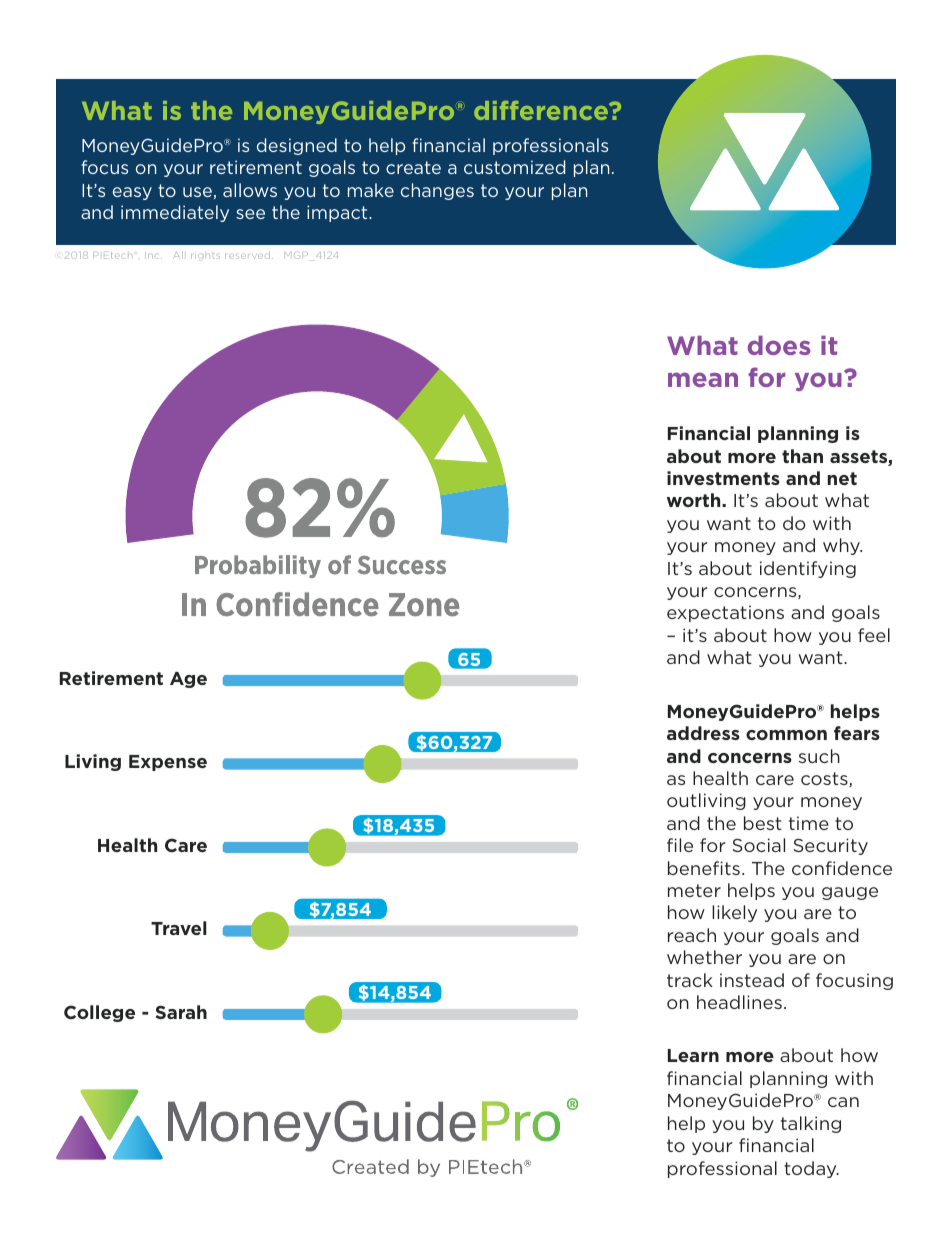  Describe the element at coordinates (811, 1124) in the screenshot. I see `talking` at that location.
